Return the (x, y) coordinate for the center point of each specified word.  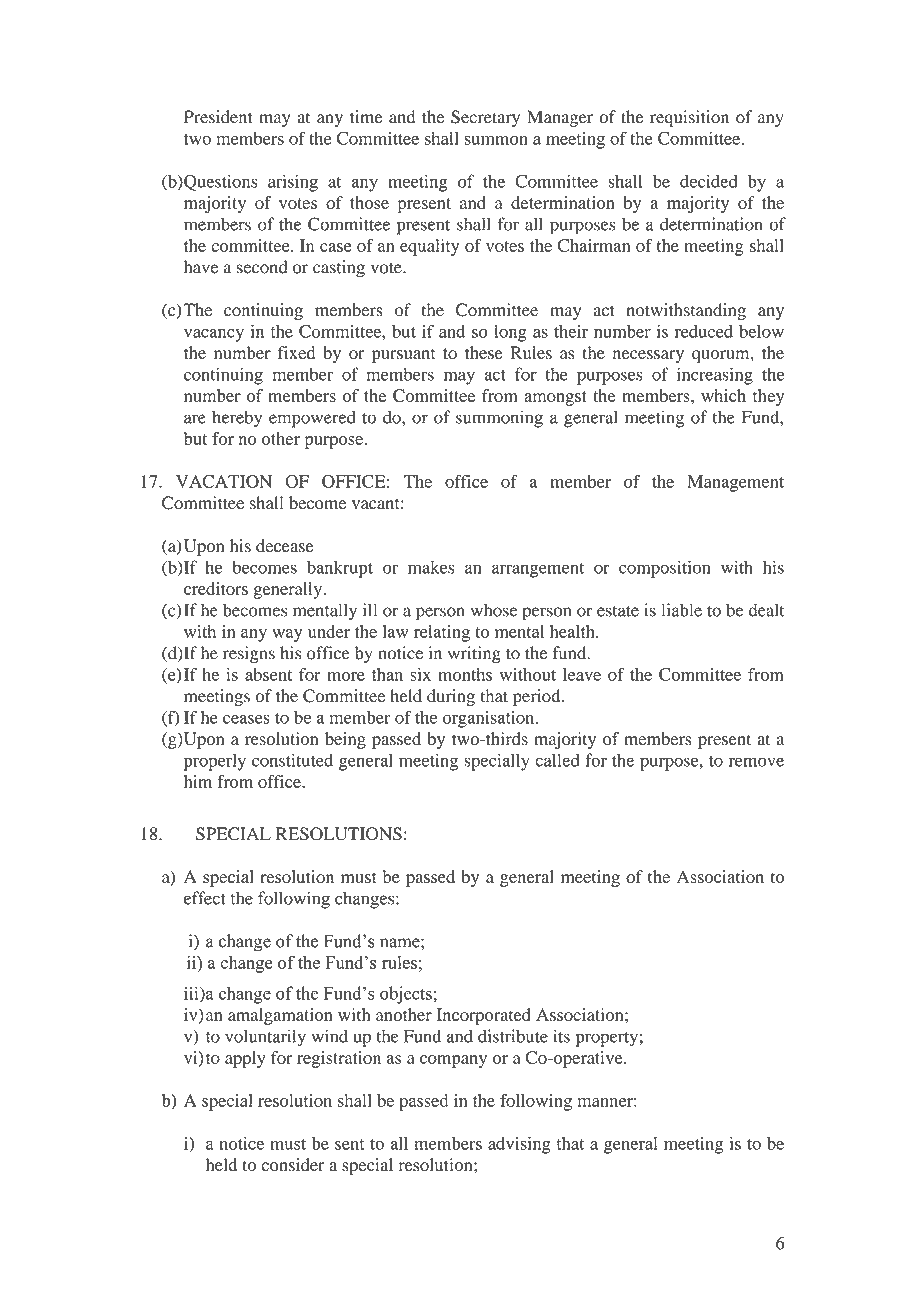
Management (735, 483)
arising (293, 183)
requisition (689, 118)
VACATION (224, 481)
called (557, 760)
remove (756, 762)
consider (293, 1165)
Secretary (485, 118)
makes (431, 567)
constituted (292, 760)
